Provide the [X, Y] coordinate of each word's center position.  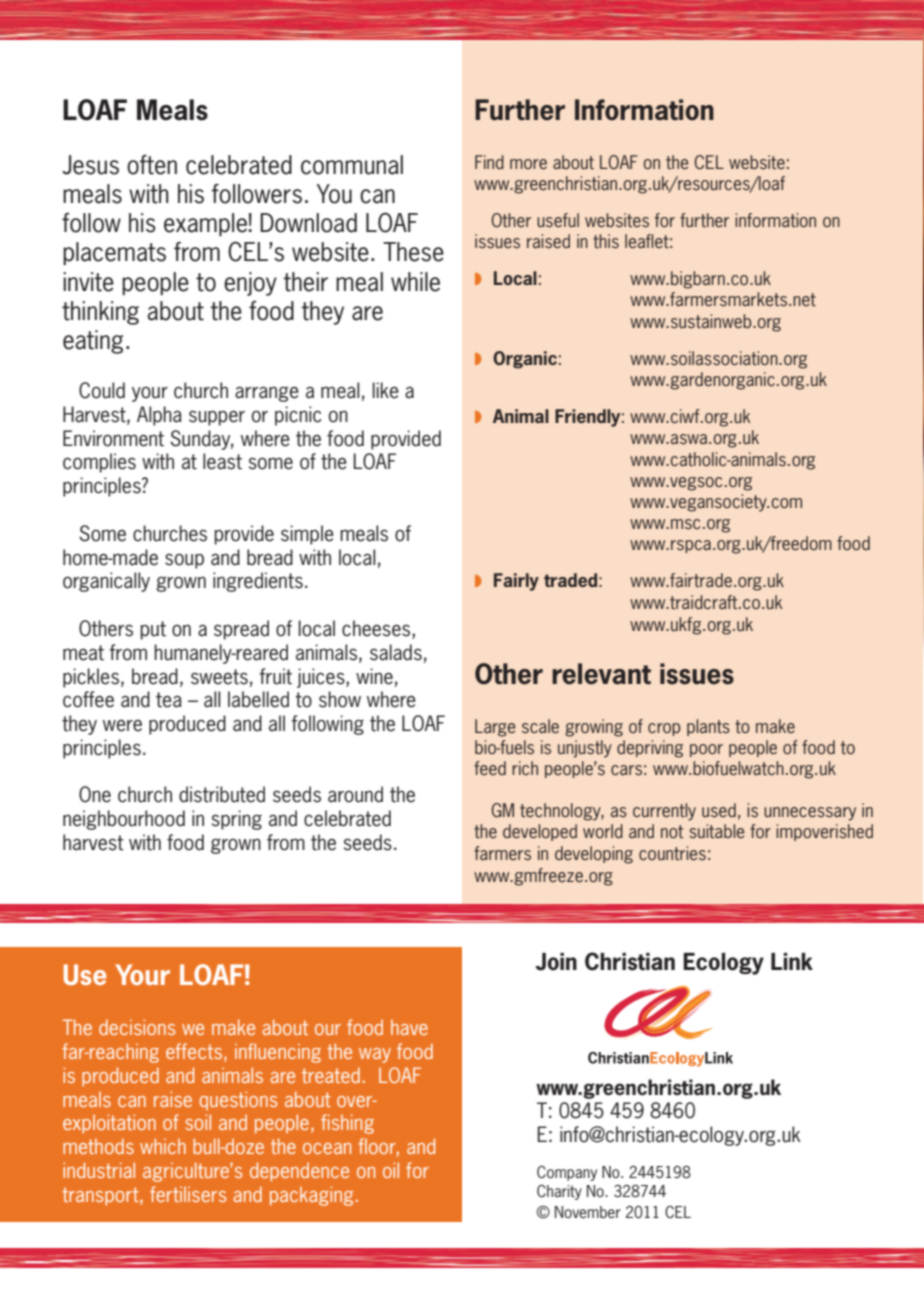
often [152, 164]
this [606, 241]
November [588, 1212]
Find [489, 162]
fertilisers [188, 1194]
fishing [347, 1124]
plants [708, 727]
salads [396, 652]
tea [169, 700]
